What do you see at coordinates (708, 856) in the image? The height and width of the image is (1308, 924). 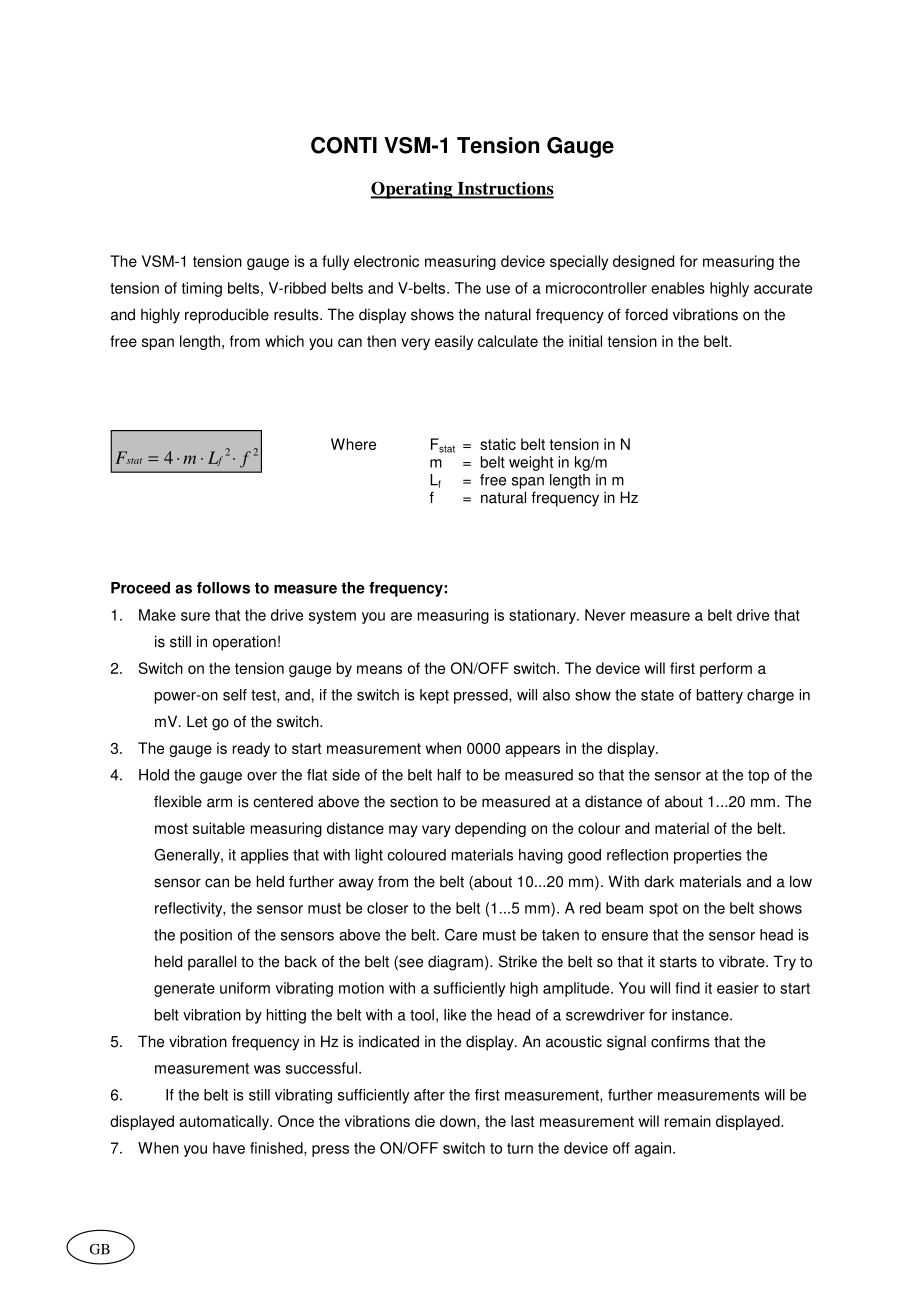 I see `properties` at bounding box center [708, 856].
